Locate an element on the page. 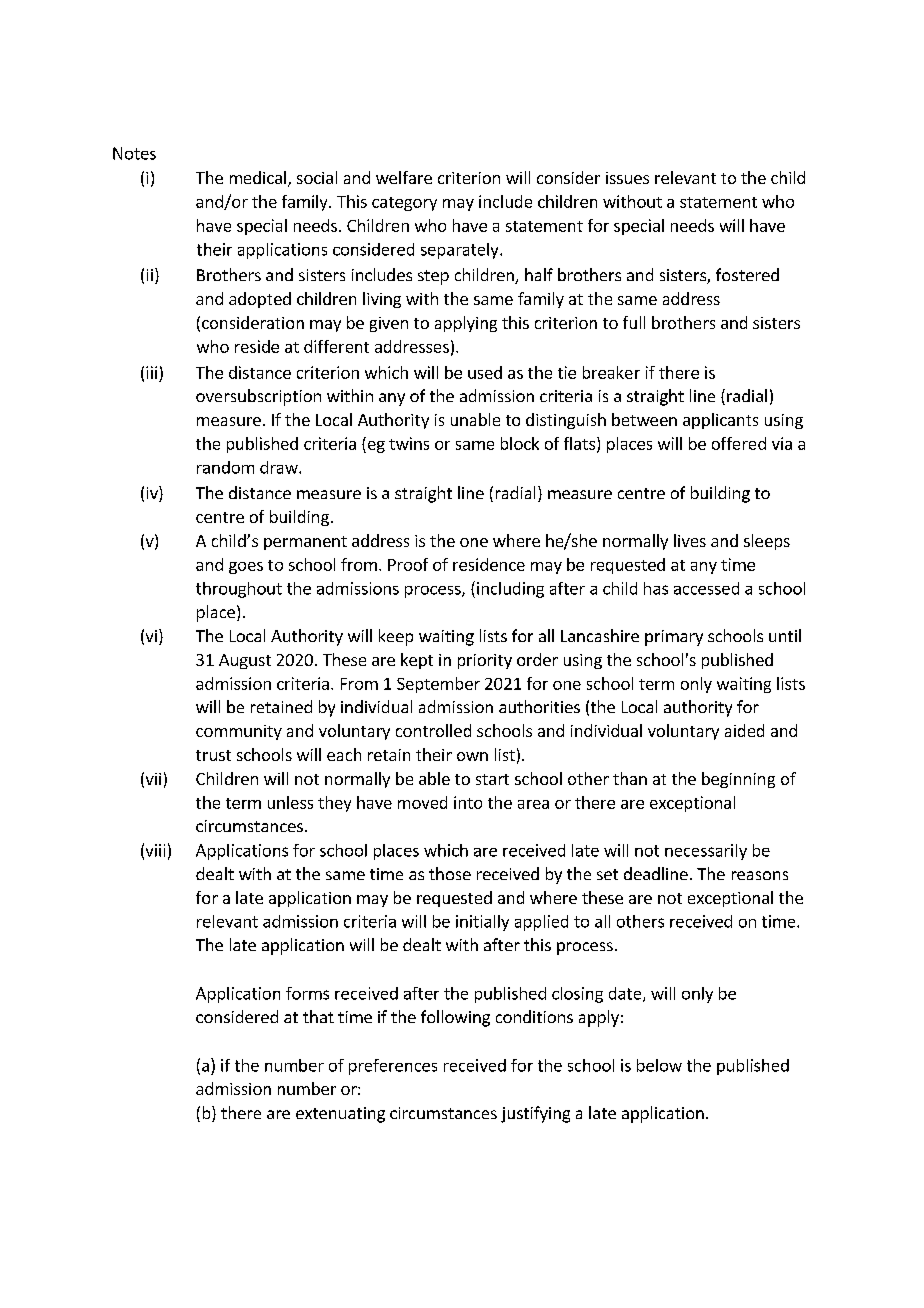  welfare is located at coordinates (404, 177).
